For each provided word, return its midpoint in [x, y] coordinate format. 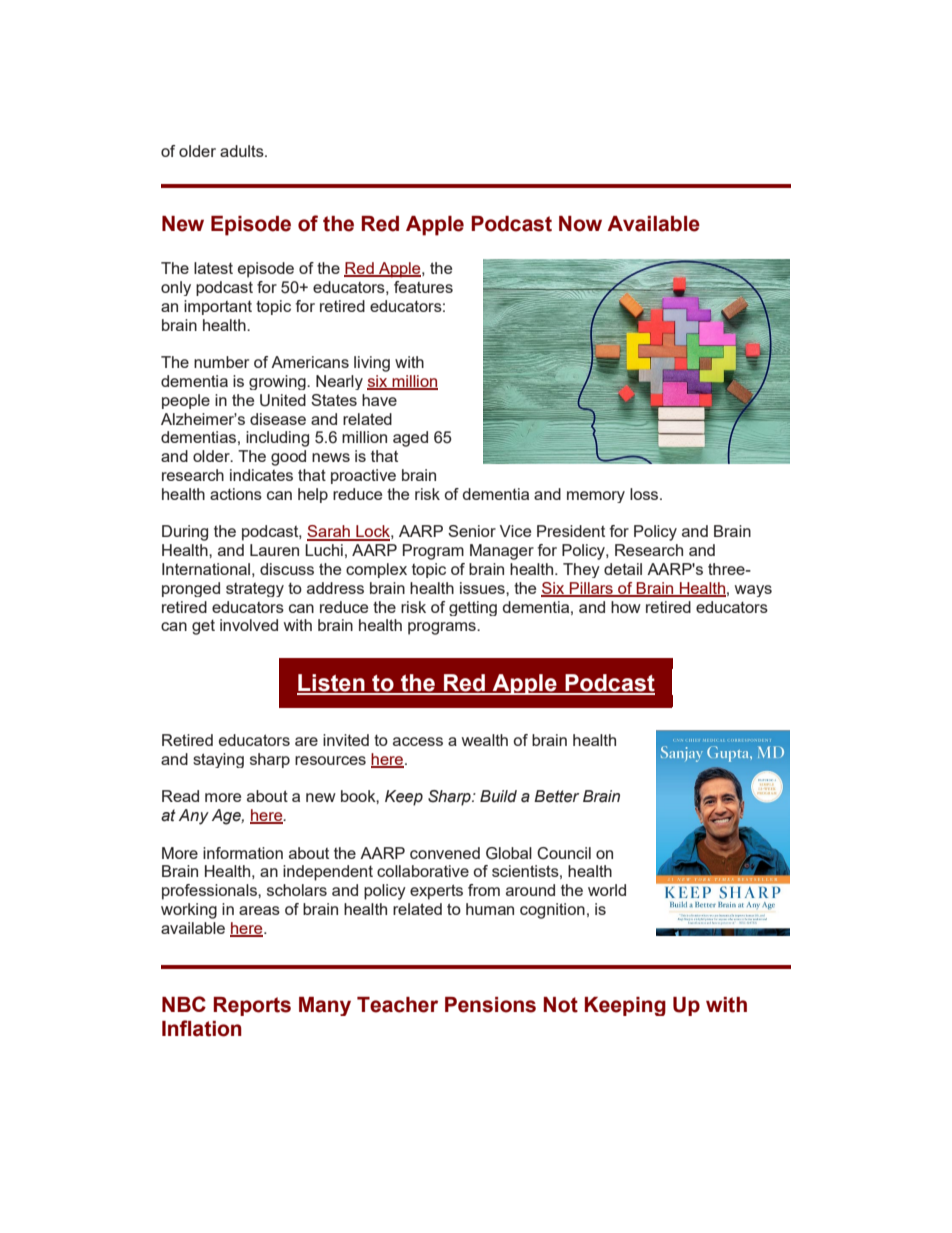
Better [556, 796]
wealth [485, 740]
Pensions [490, 1005]
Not [561, 1005]
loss [645, 494]
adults [243, 151]
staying [218, 760]
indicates [261, 475]
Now [580, 224]
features [423, 287]
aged [410, 439]
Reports [252, 1006]
